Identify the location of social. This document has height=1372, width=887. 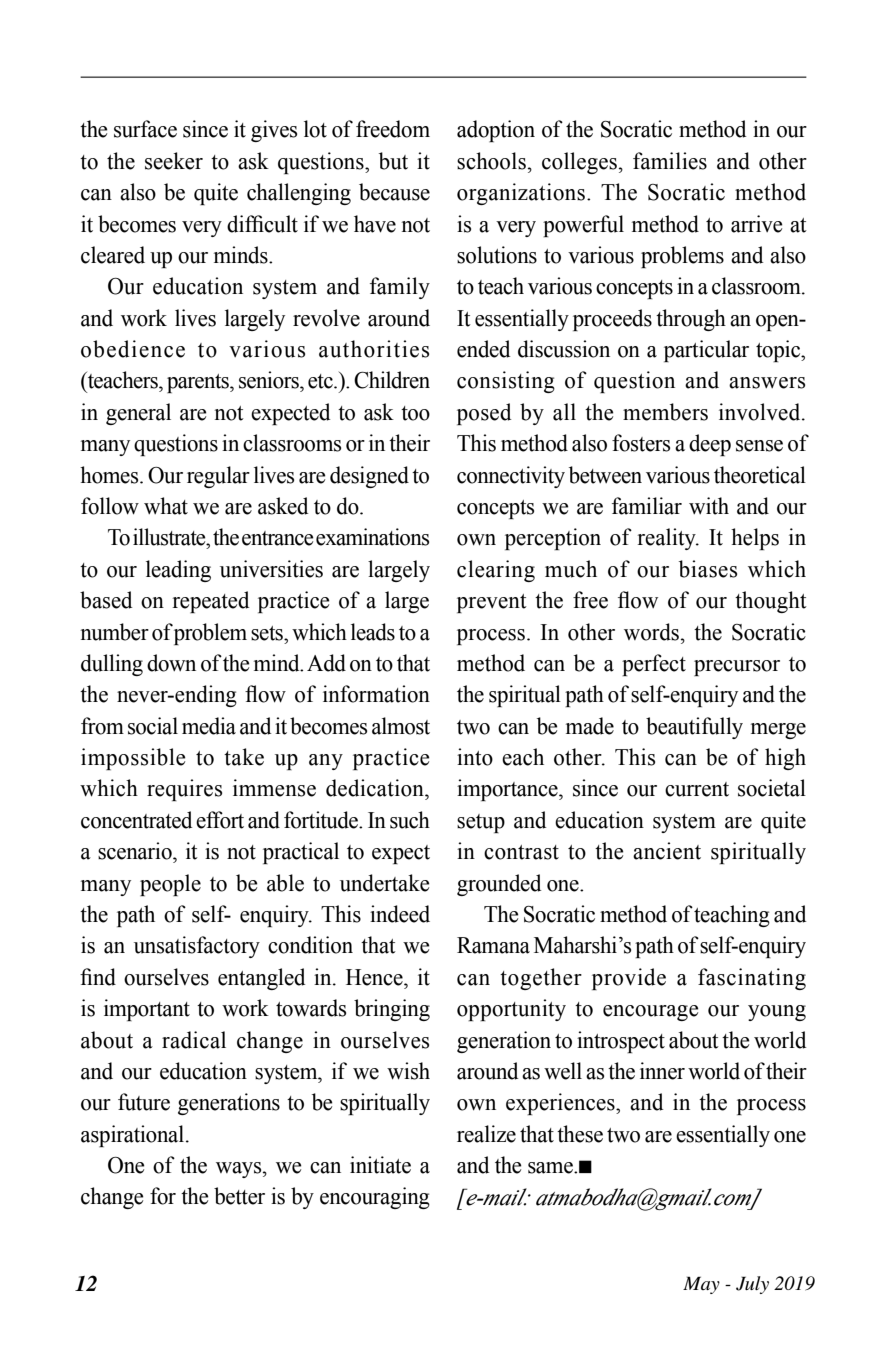
(153, 726).
